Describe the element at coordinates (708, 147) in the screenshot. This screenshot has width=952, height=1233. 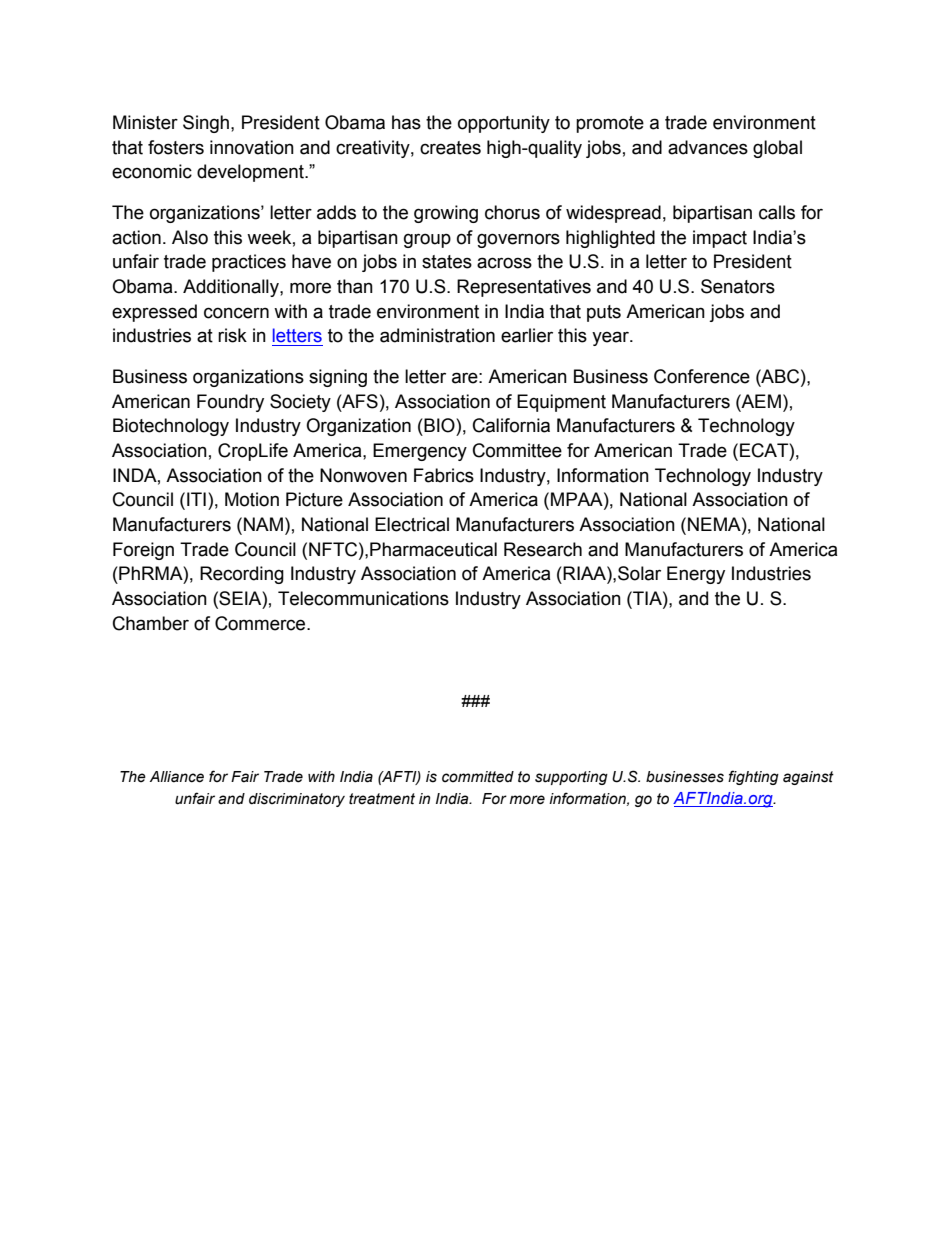
I see `advances` at that location.
